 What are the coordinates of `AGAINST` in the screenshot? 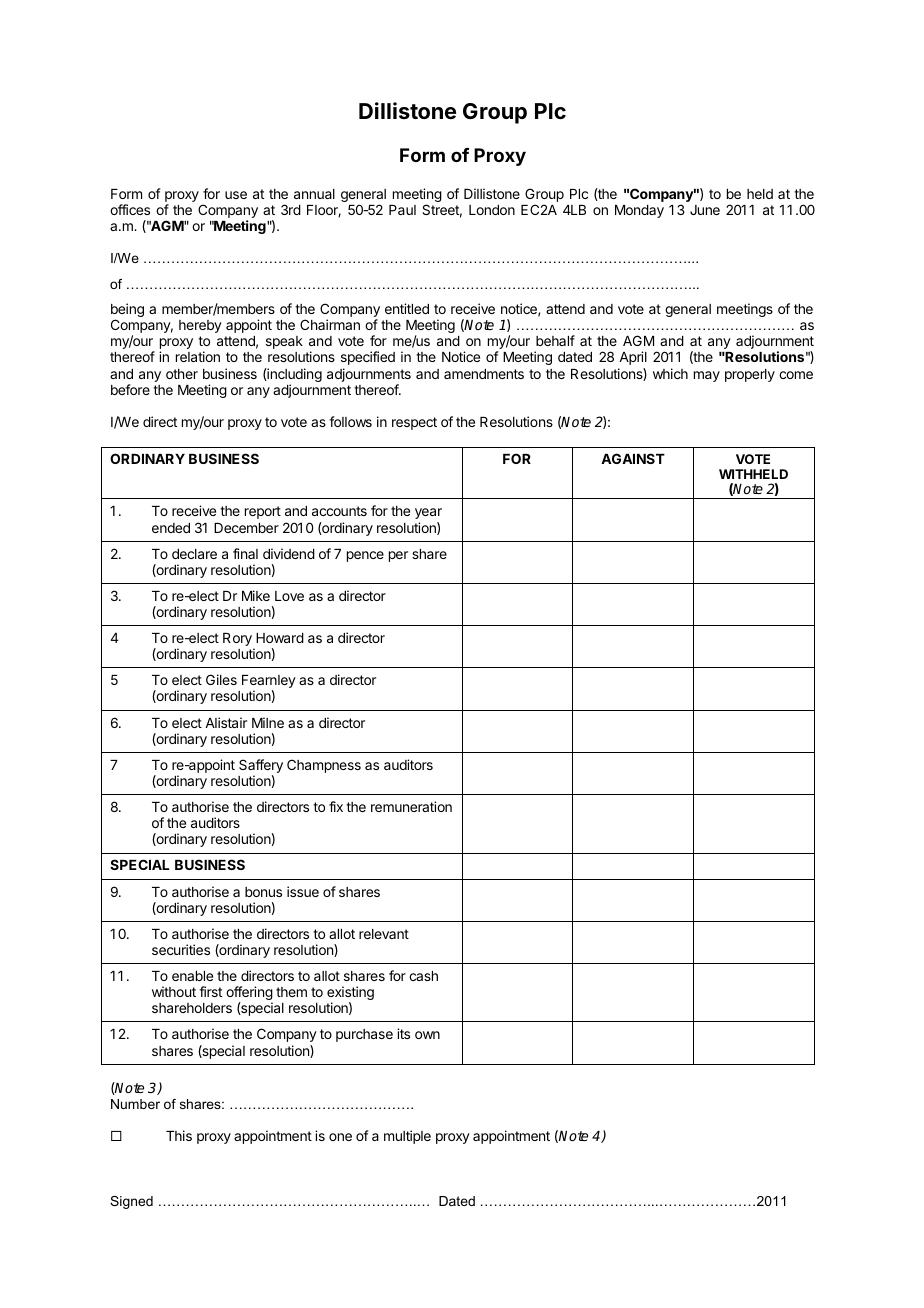 It's located at (633, 458).
